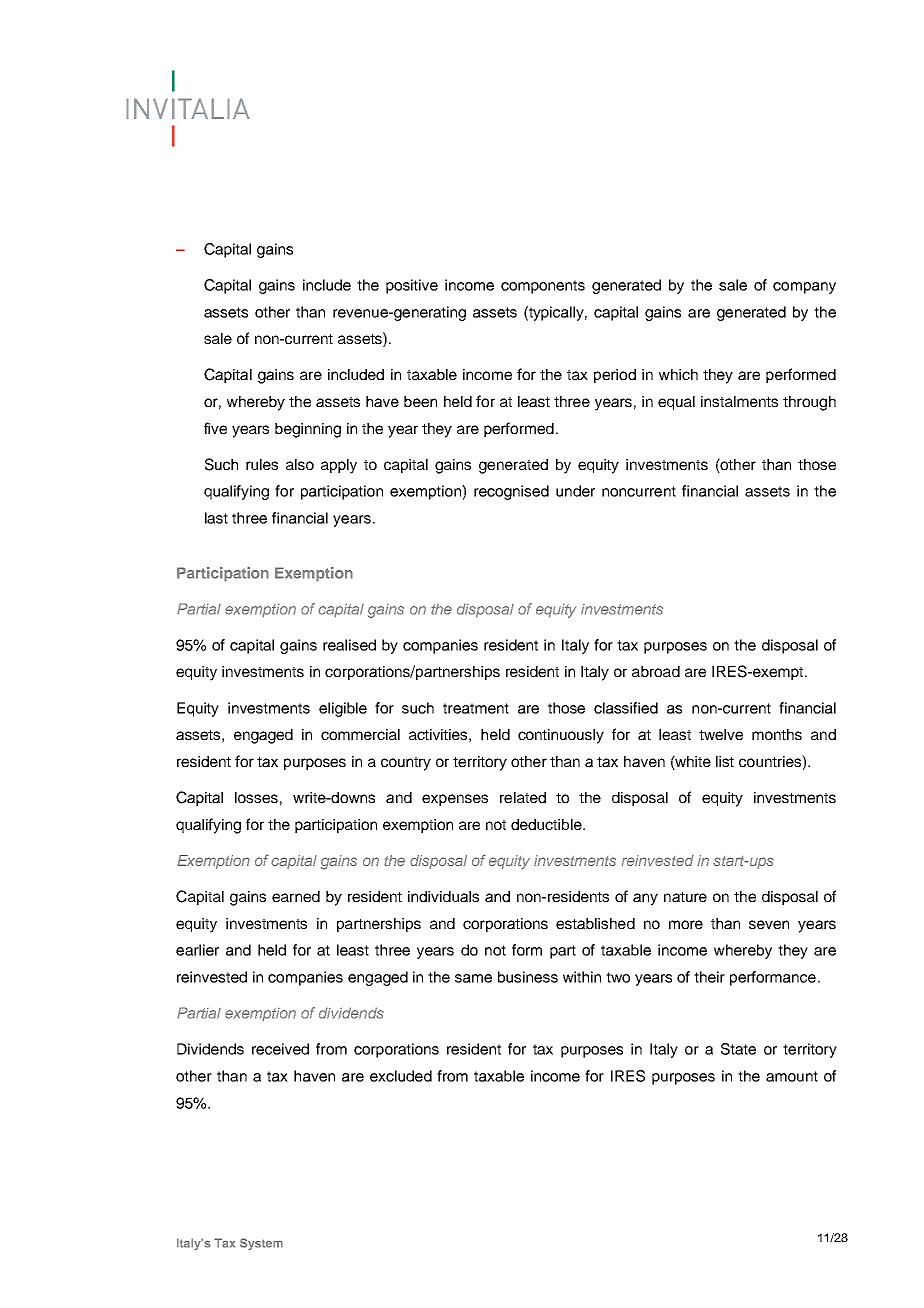  Describe the element at coordinates (360, 734) in the screenshot. I see `commercial` at that location.
